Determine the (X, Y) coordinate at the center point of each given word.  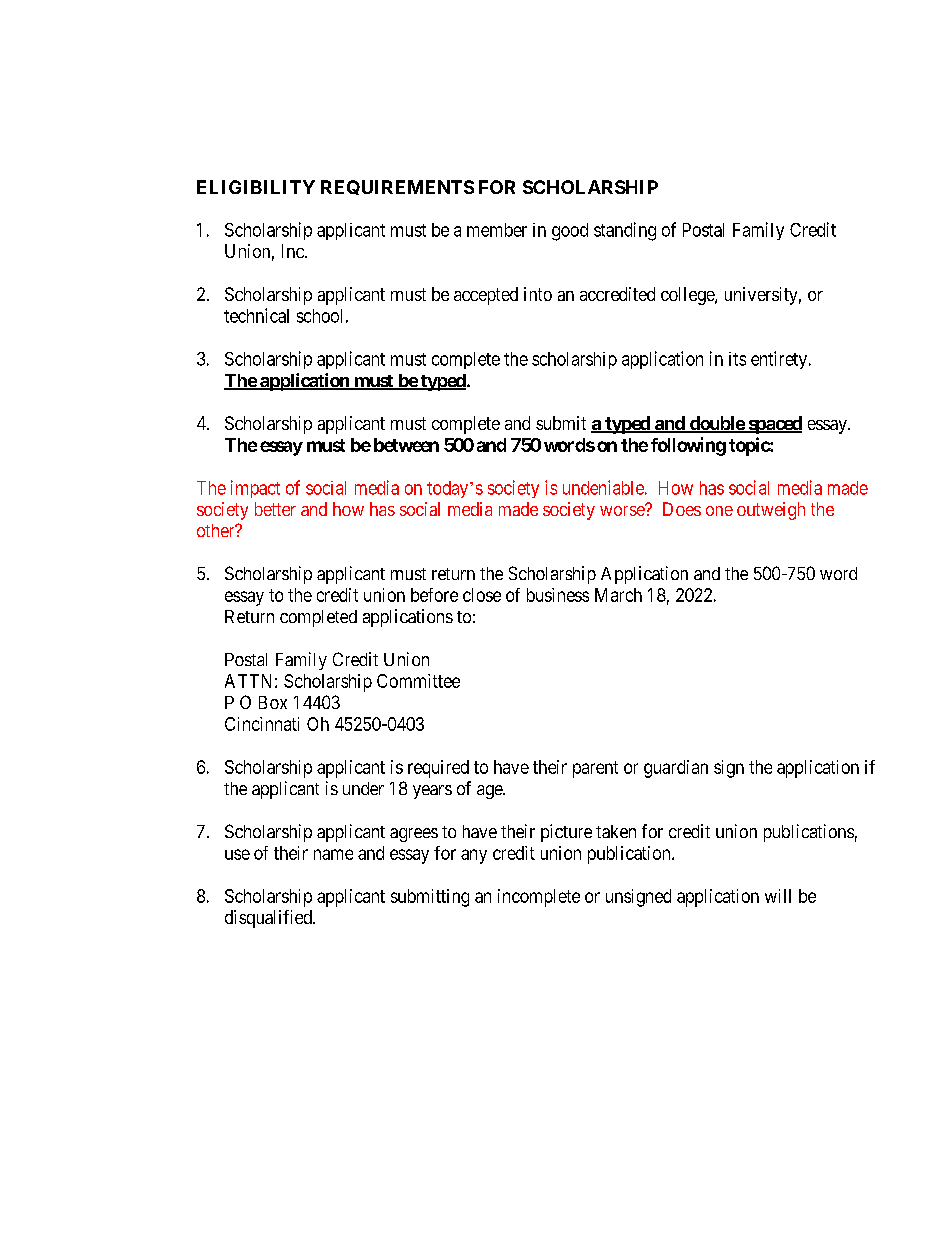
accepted (486, 296)
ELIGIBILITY (256, 187)
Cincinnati (262, 724)
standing (625, 231)
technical (256, 315)
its (737, 359)
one (719, 511)
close (482, 595)
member (497, 230)
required (438, 769)
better (275, 509)
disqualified (269, 919)
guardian (676, 769)
